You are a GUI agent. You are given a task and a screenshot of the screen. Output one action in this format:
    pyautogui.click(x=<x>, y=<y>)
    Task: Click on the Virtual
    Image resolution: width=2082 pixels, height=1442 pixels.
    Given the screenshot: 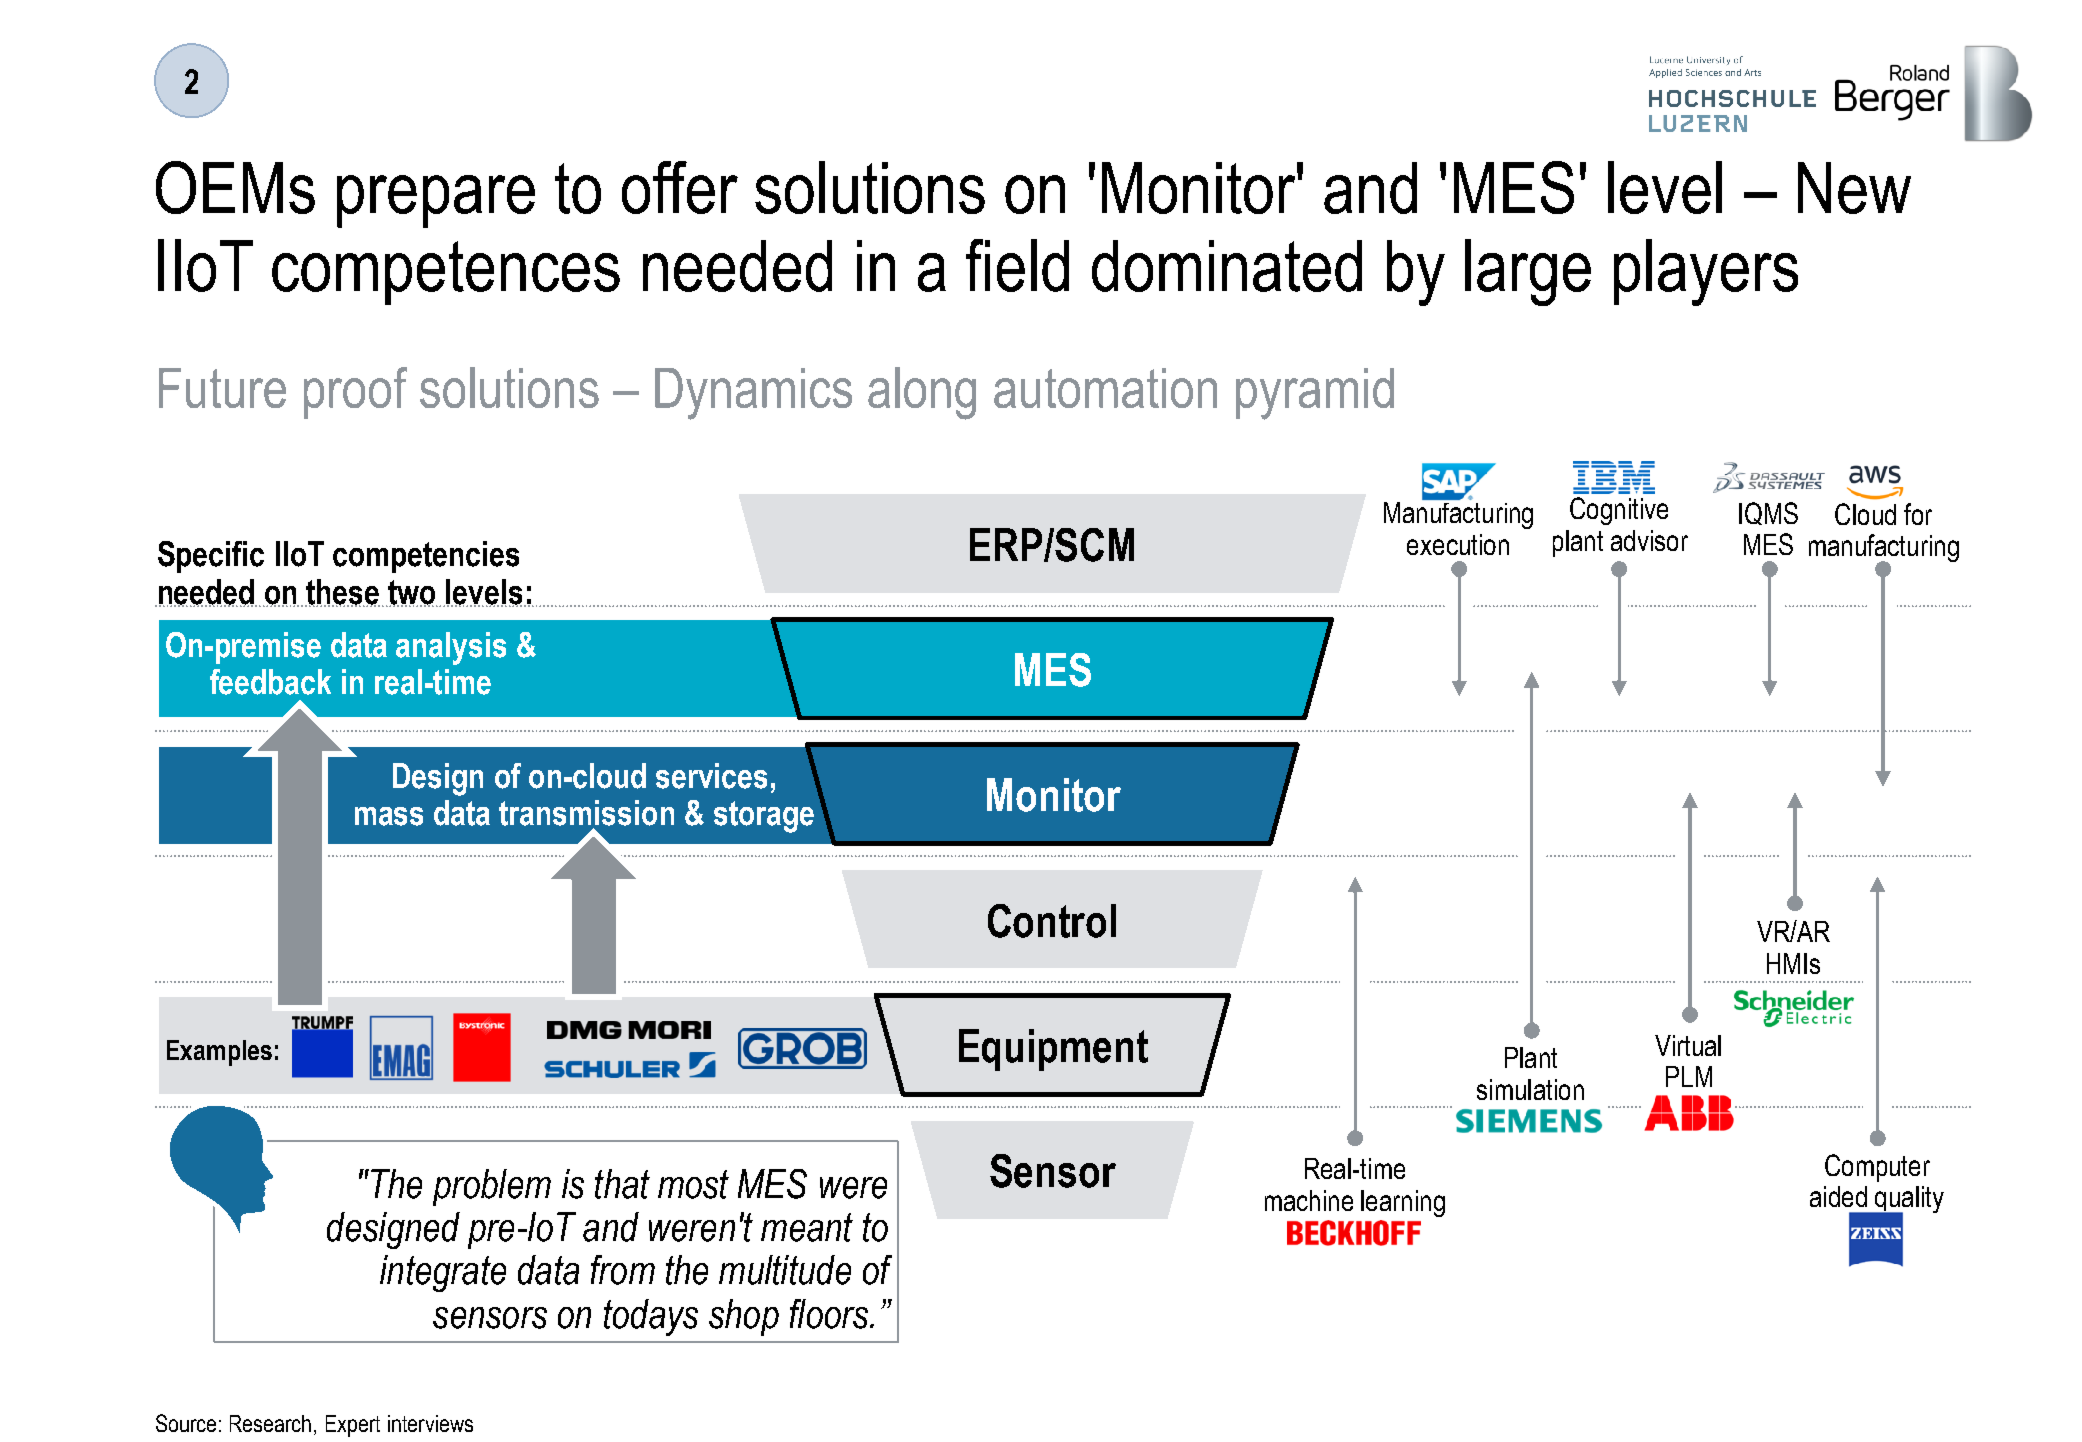 What is the action you would take?
    pyautogui.click(x=1688, y=1045)
